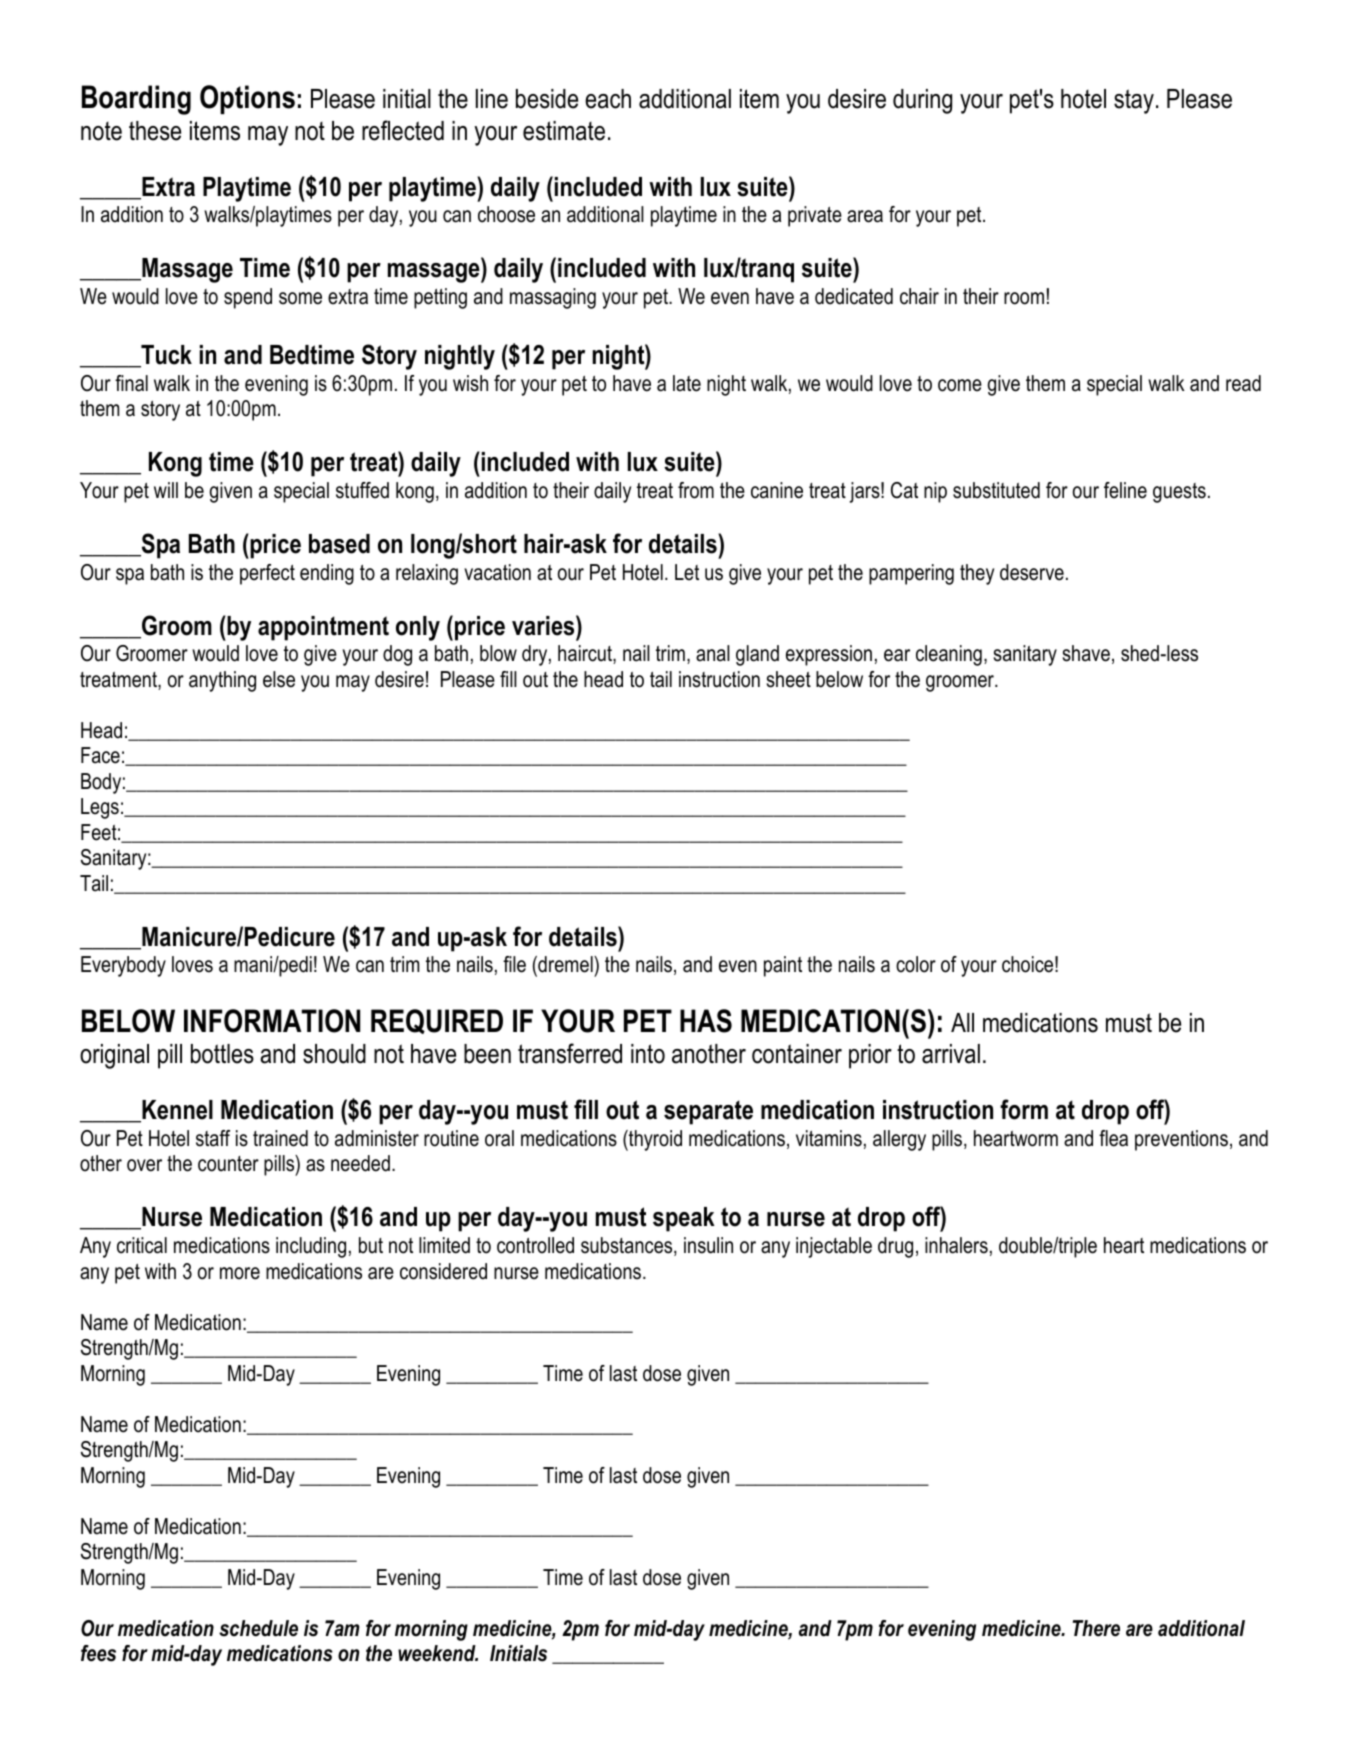 This screenshot has width=1361, height=1761. Describe the element at coordinates (696, 490) in the screenshot. I see `from` at that location.
